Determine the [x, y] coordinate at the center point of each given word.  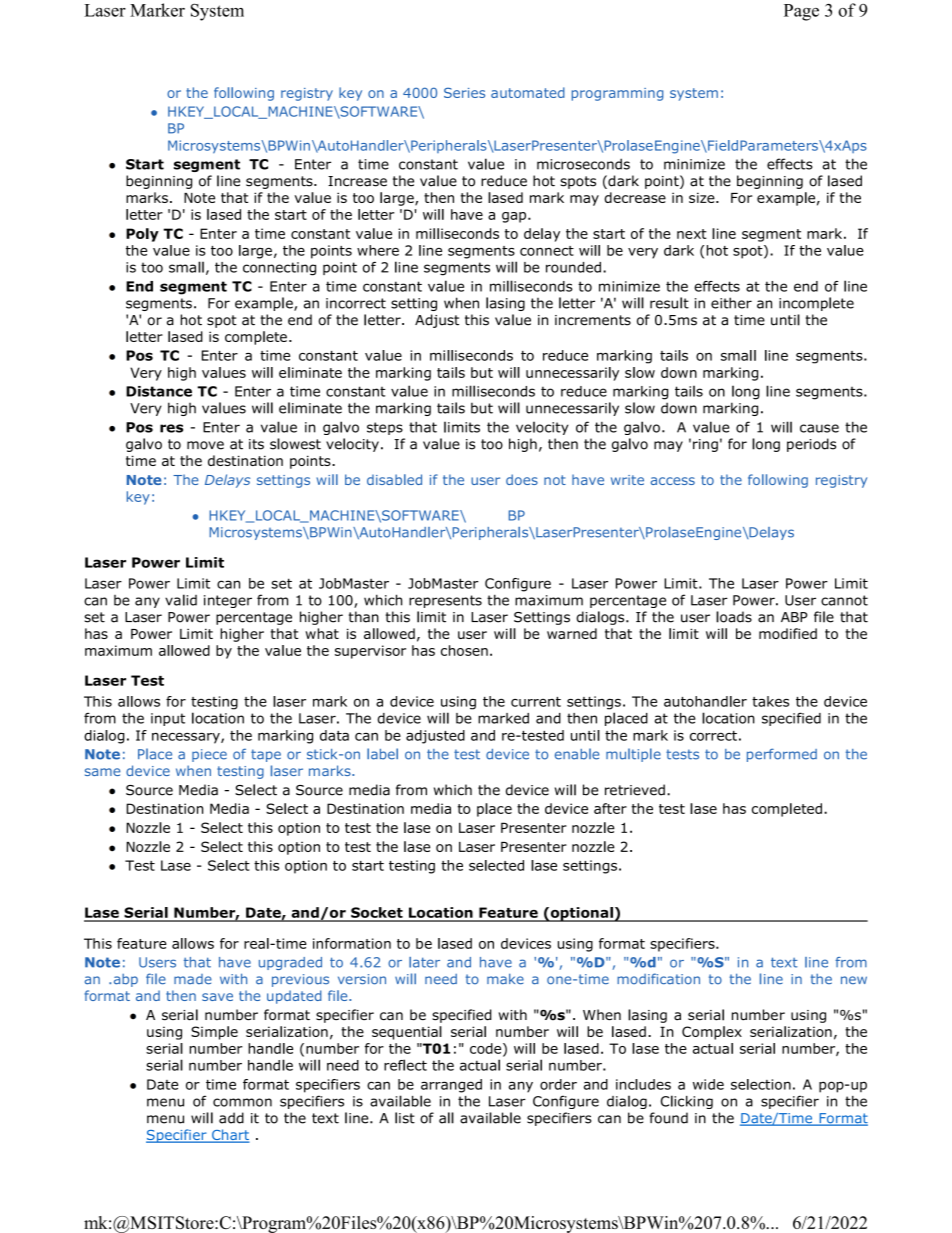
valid [181, 600]
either [731, 303]
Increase [357, 181]
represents [445, 601]
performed [782, 755]
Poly [142, 235]
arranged [451, 1086]
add [231, 1118]
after [610, 808]
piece [209, 755]
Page [801, 12]
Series [464, 92]
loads [734, 617]
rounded [573, 267]
